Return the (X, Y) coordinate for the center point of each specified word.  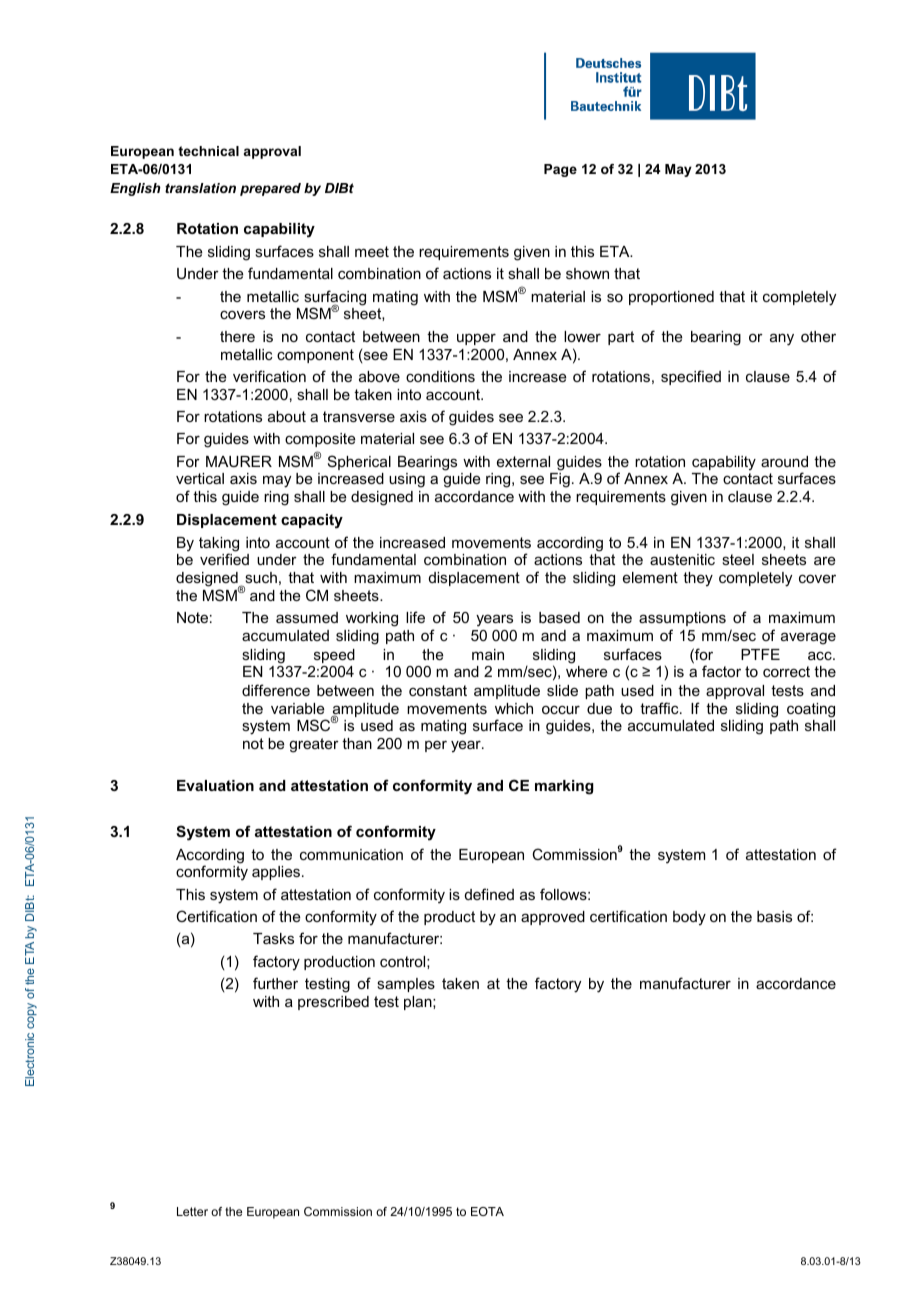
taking (219, 545)
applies (276, 873)
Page (560, 170)
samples (406, 985)
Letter (192, 1211)
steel (738, 559)
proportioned (671, 298)
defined (489, 894)
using (407, 480)
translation (200, 188)
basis (774, 916)
